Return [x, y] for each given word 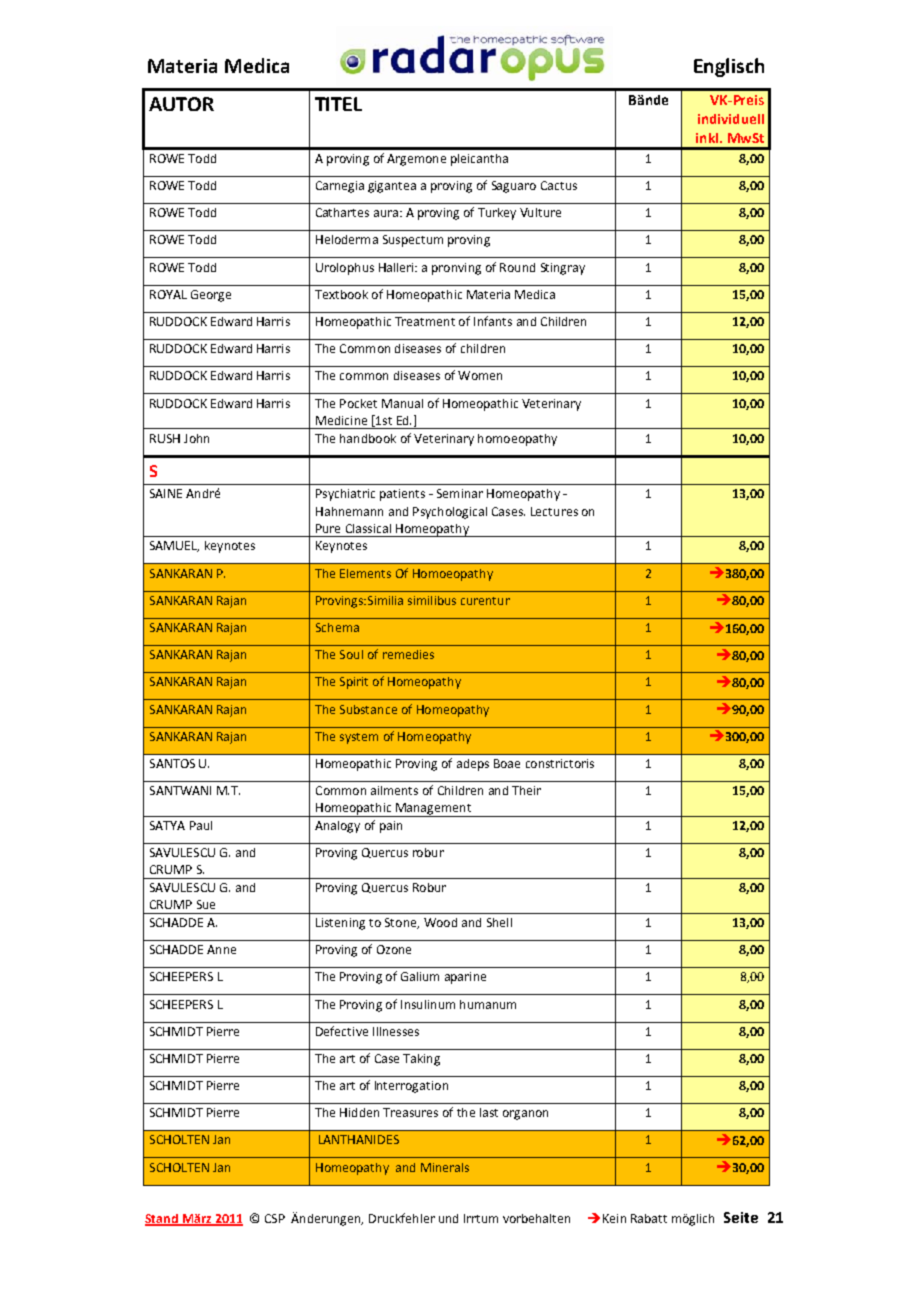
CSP [275, 1218]
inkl [707, 138]
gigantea [392, 187]
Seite [741, 1217]
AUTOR [181, 104]
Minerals [445, 1167]
